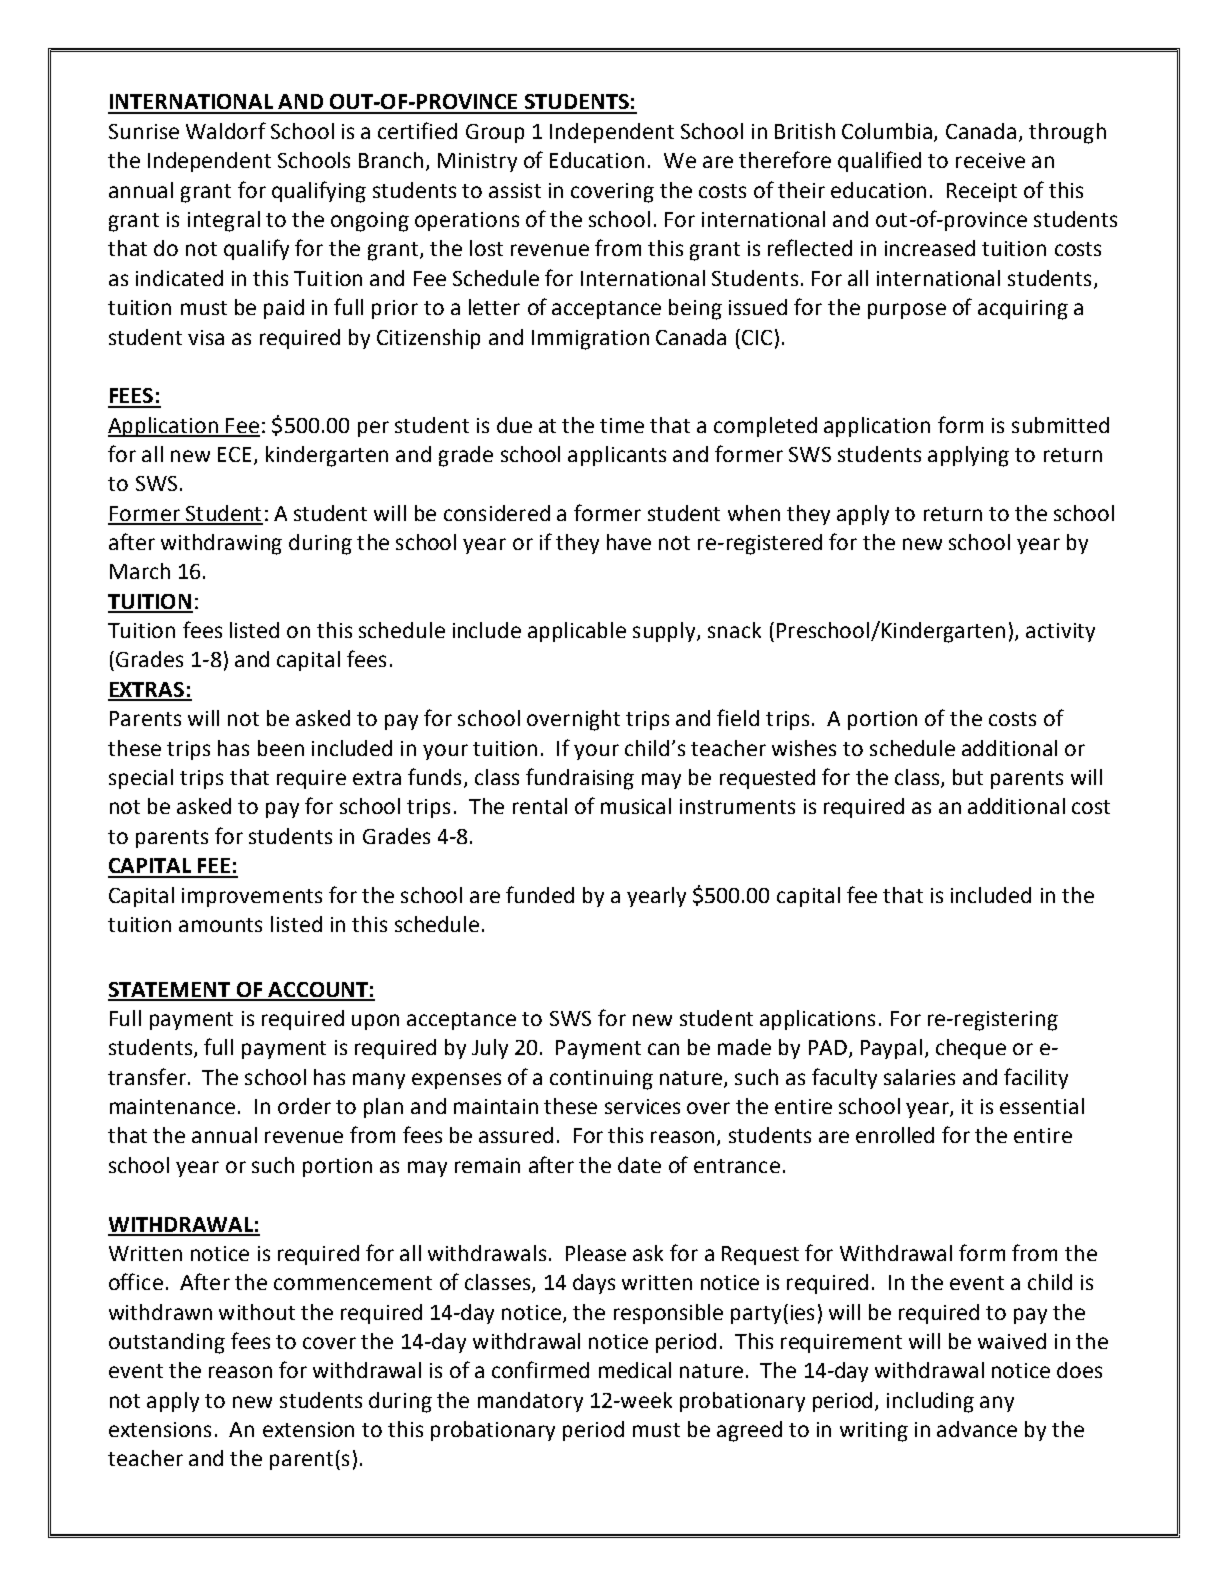 This image has height=1588, width=1227. I want to click on Waldorf, so click(226, 130).
